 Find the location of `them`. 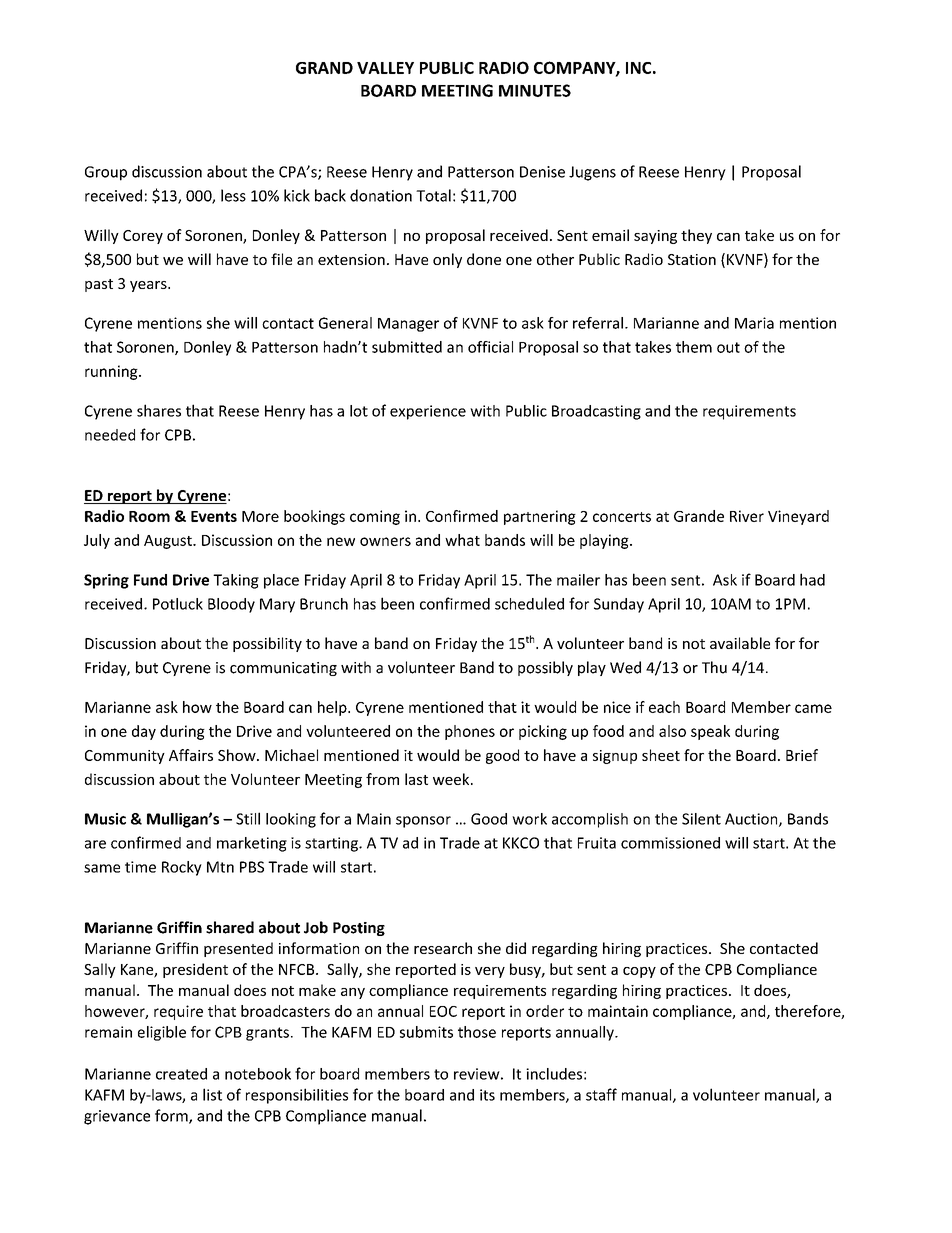

them is located at coordinates (694, 347).
